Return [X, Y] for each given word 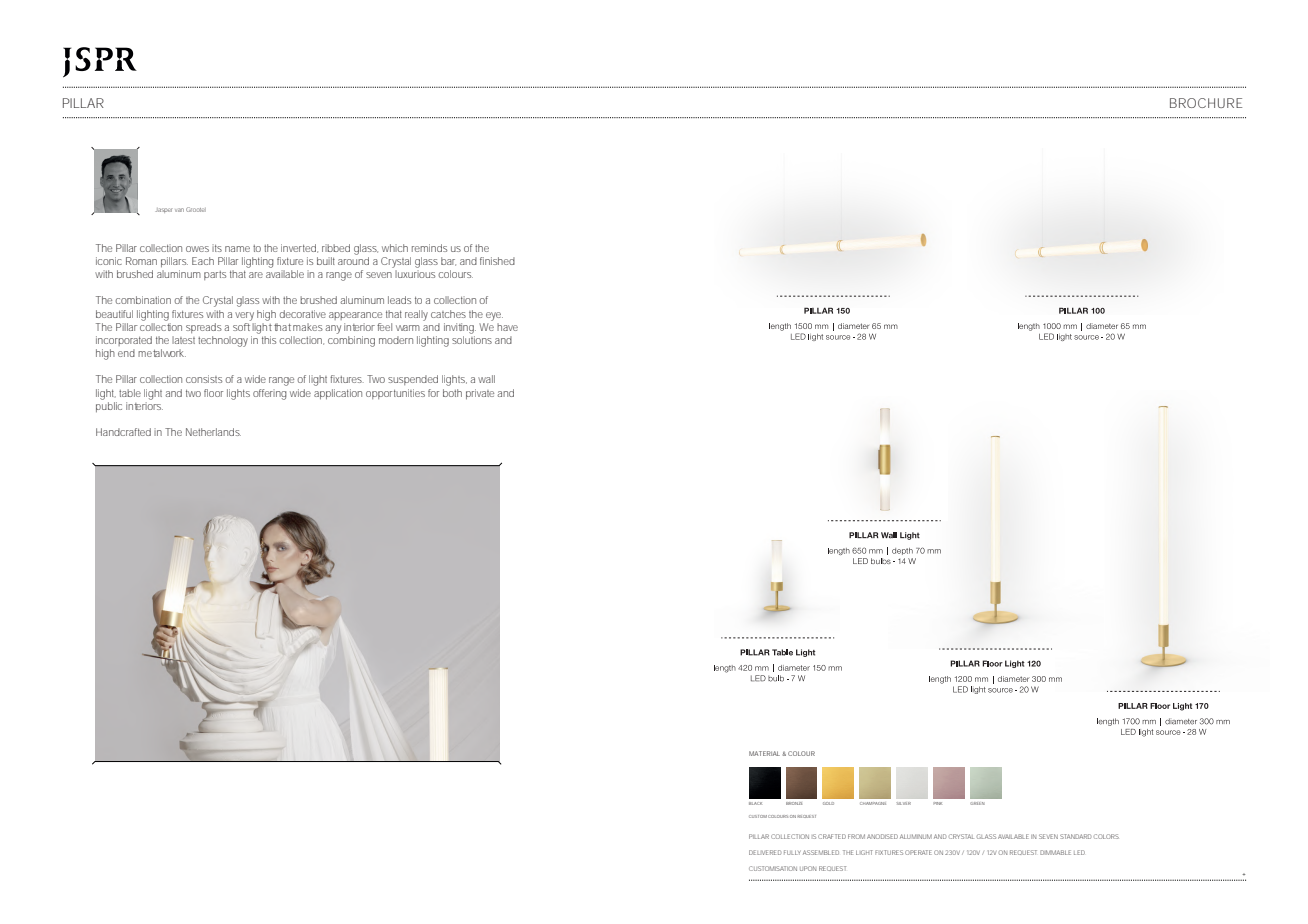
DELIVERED [765, 852]
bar [448, 261]
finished [497, 261]
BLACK [755, 803]
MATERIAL [764, 753]
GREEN [977, 803]
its [217, 248]
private [480, 394]
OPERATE [918, 852]
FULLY [792, 852]
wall [486, 379]
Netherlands [213, 432]
